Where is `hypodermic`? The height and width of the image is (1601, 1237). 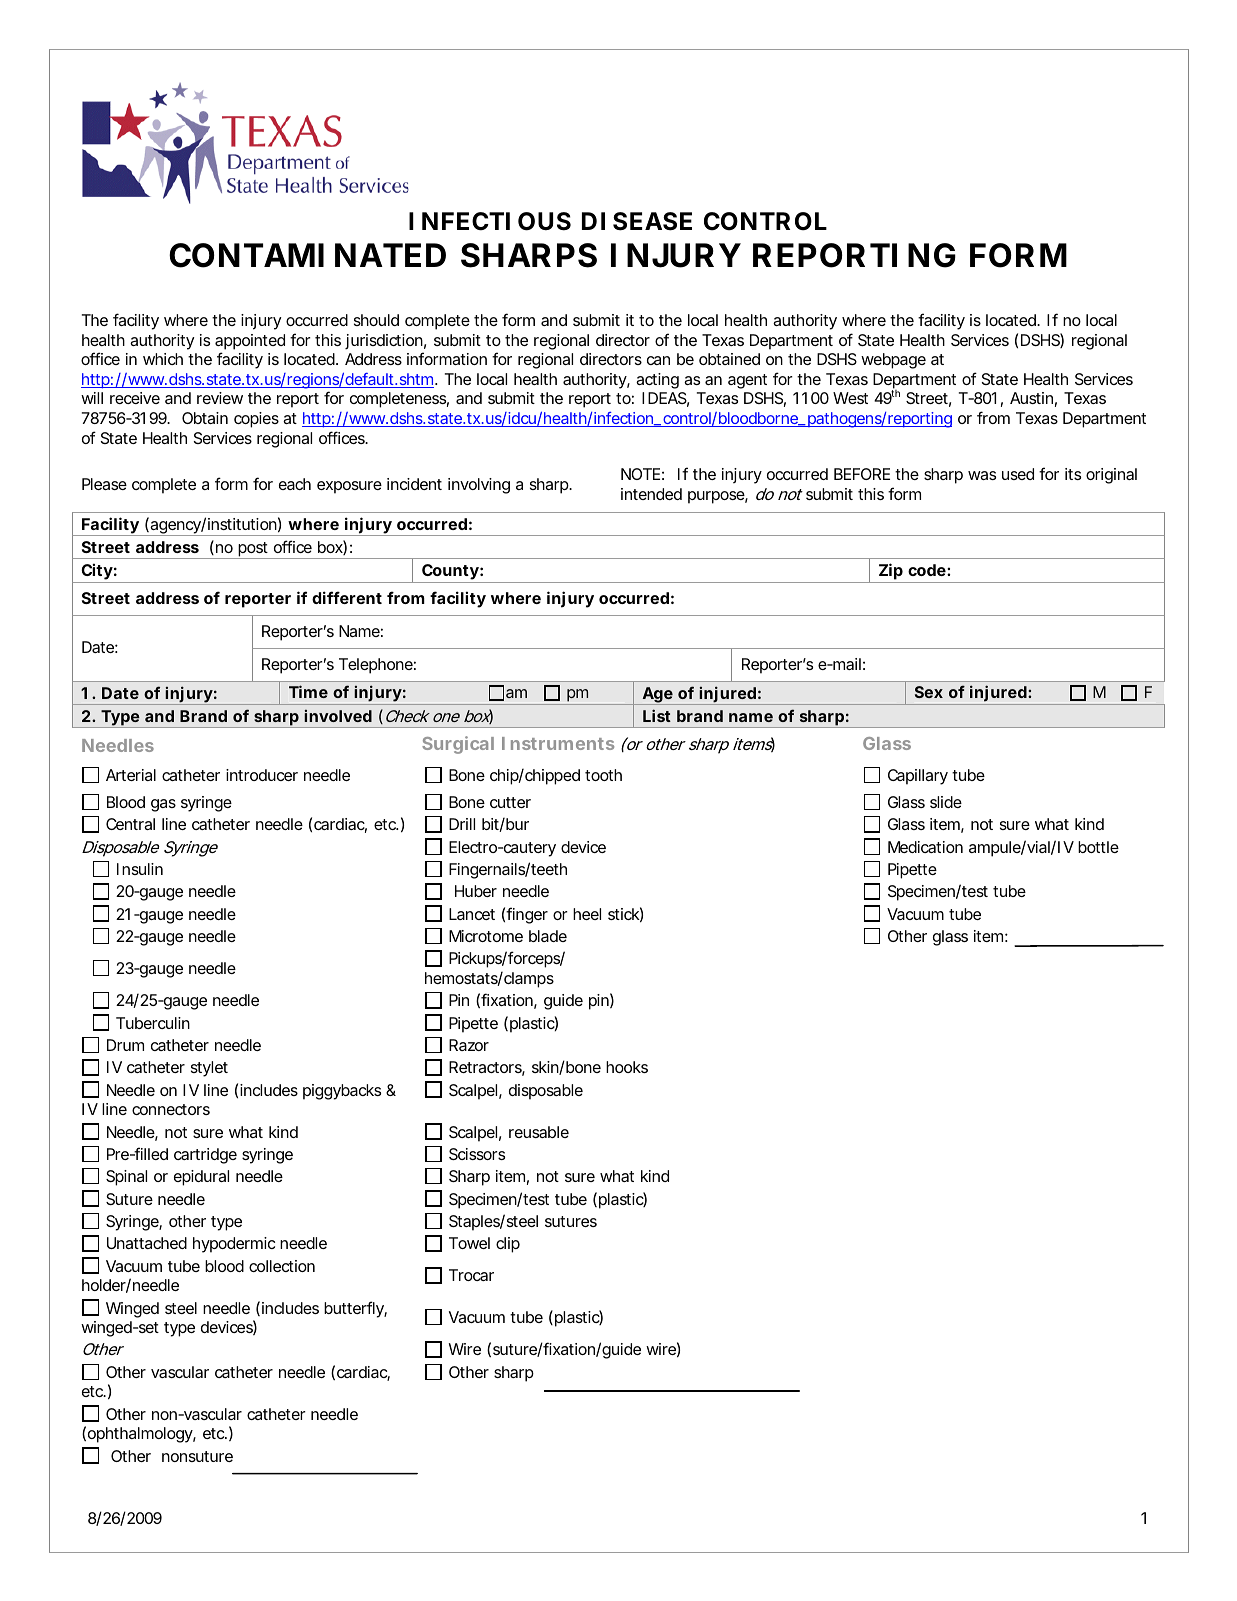
hypodermic is located at coordinates (234, 1245).
